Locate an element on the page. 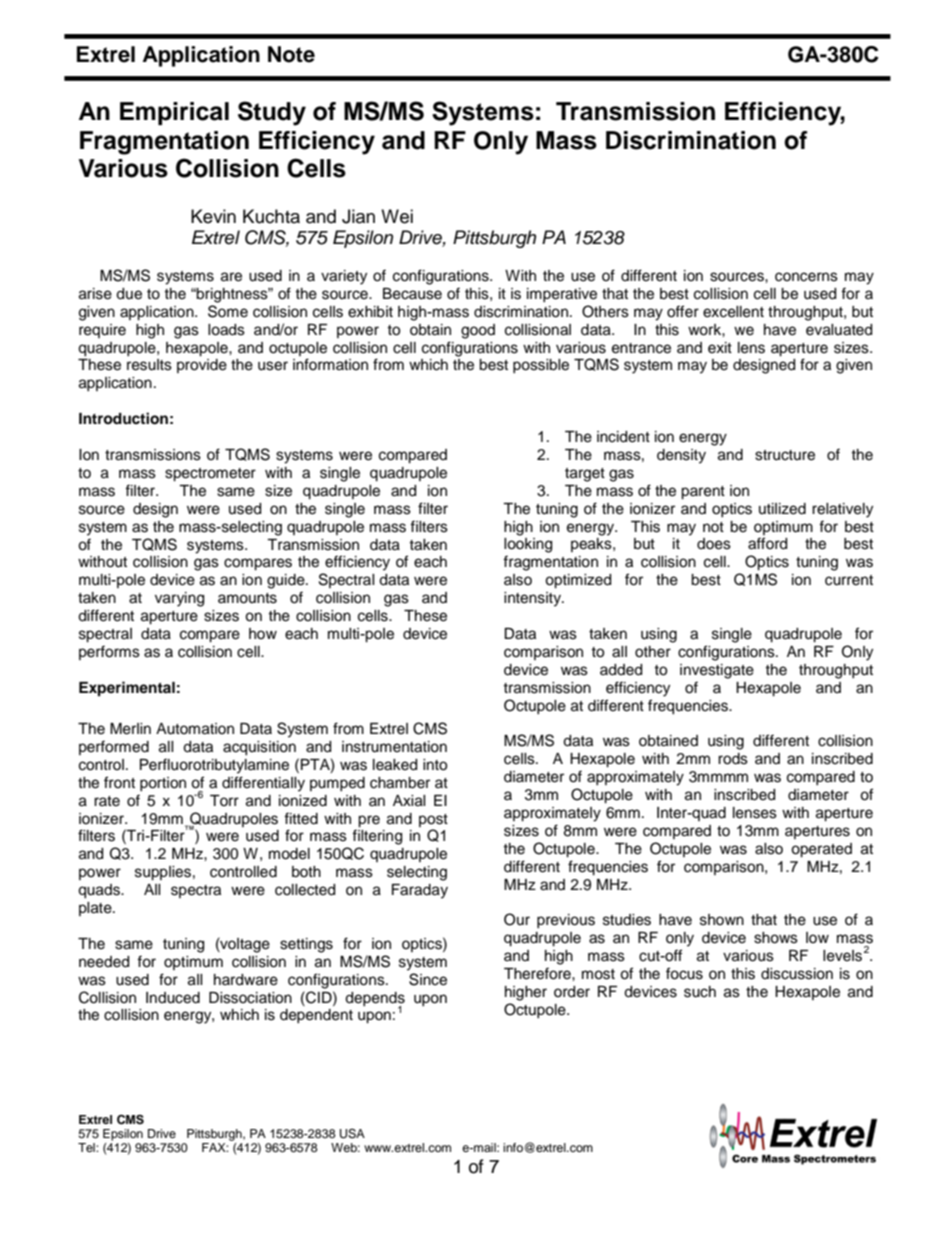 The width and height of the page is (952, 1233). Induced is located at coordinates (173, 998).
